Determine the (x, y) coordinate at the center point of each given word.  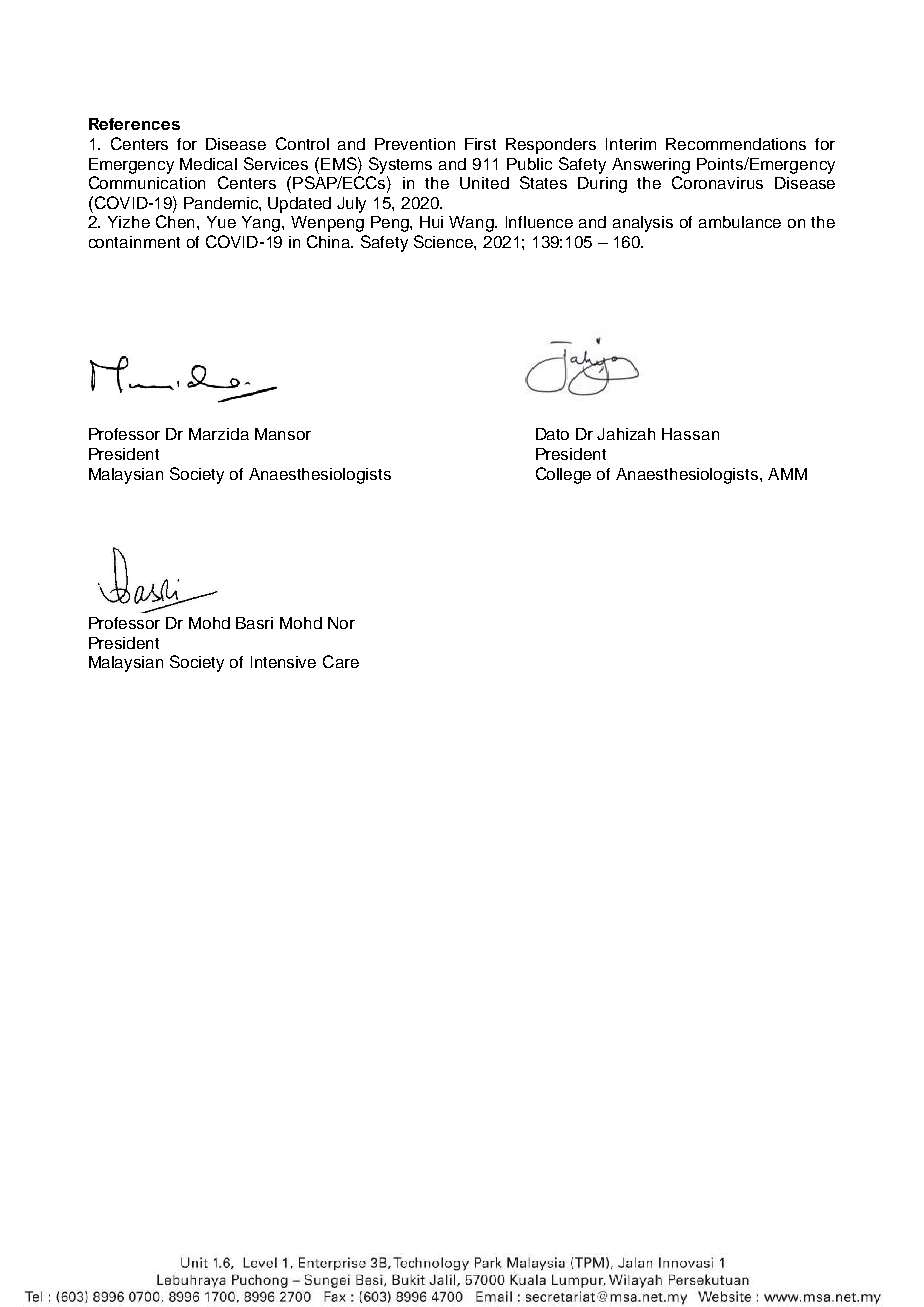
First (480, 144)
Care (341, 661)
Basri (254, 623)
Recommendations (736, 144)
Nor (341, 623)
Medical (208, 164)
